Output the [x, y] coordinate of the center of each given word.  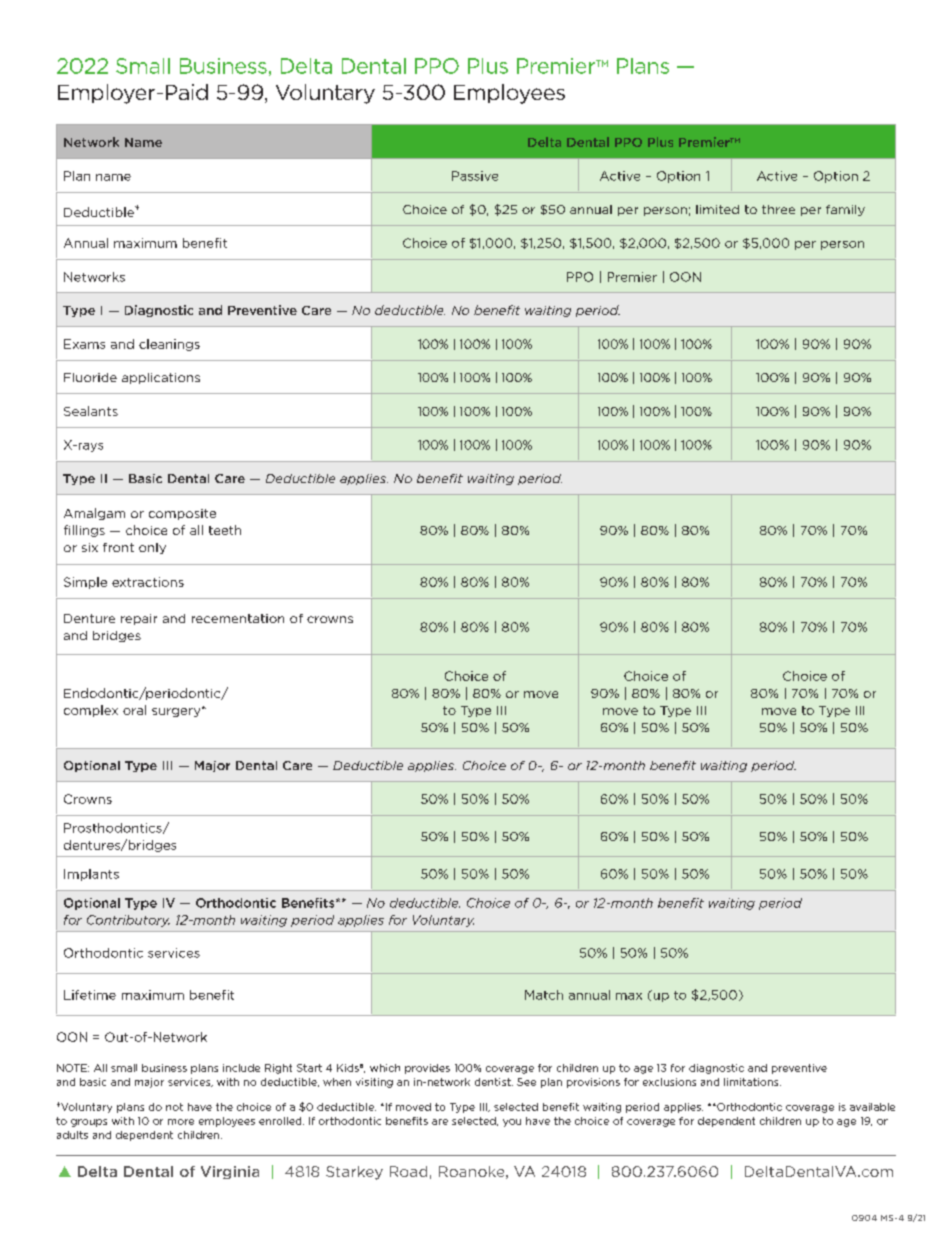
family [845, 210]
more [181, 1122]
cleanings [169, 345]
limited [717, 209]
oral [134, 710]
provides [427, 1069]
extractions [148, 582]
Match [544, 995]
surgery [177, 712]
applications [161, 378]
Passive [475, 176]
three [778, 209]
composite [182, 514]
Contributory [128, 921]
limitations [752, 1082]
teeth [225, 530]
